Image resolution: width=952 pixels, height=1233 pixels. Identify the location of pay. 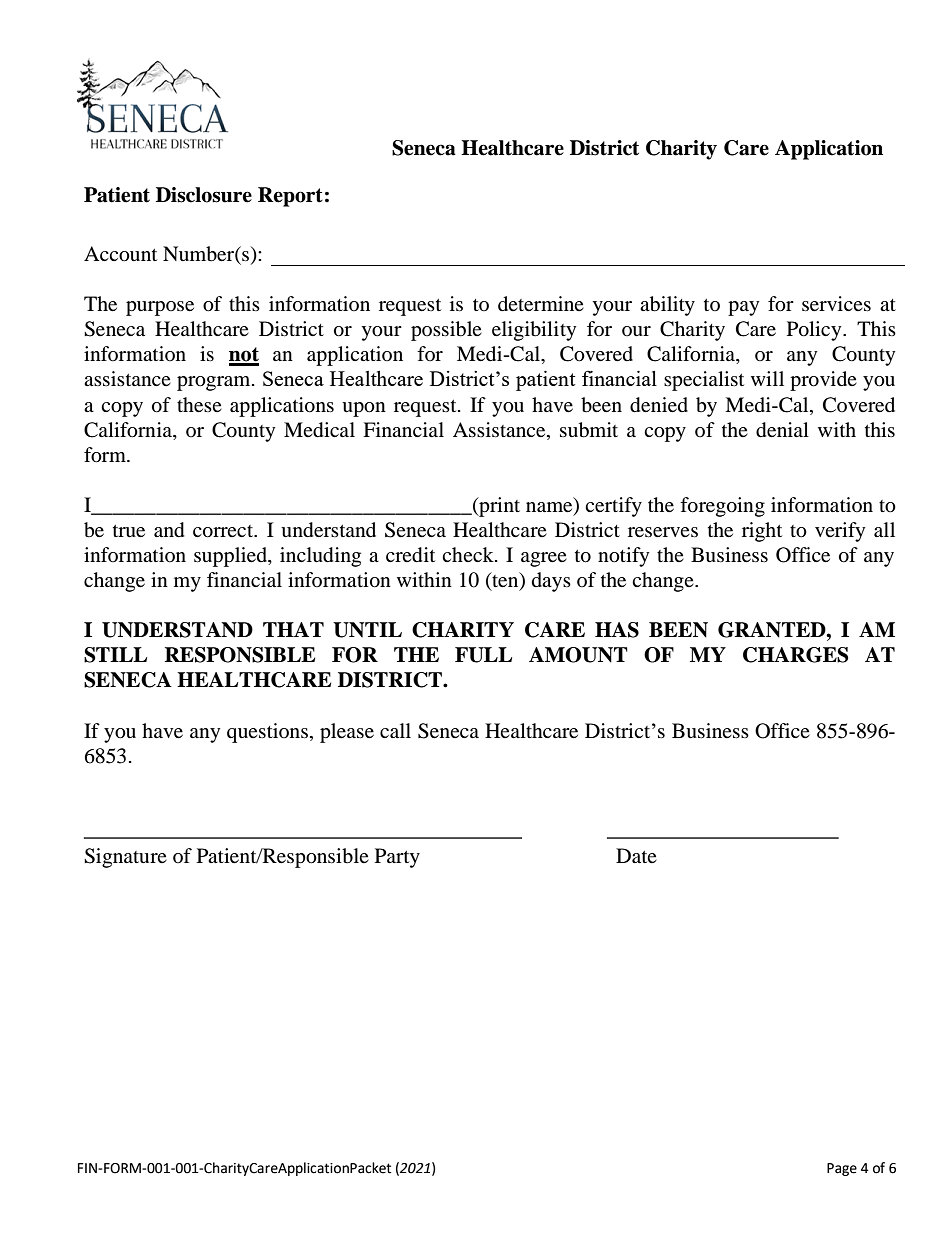
(743, 308).
